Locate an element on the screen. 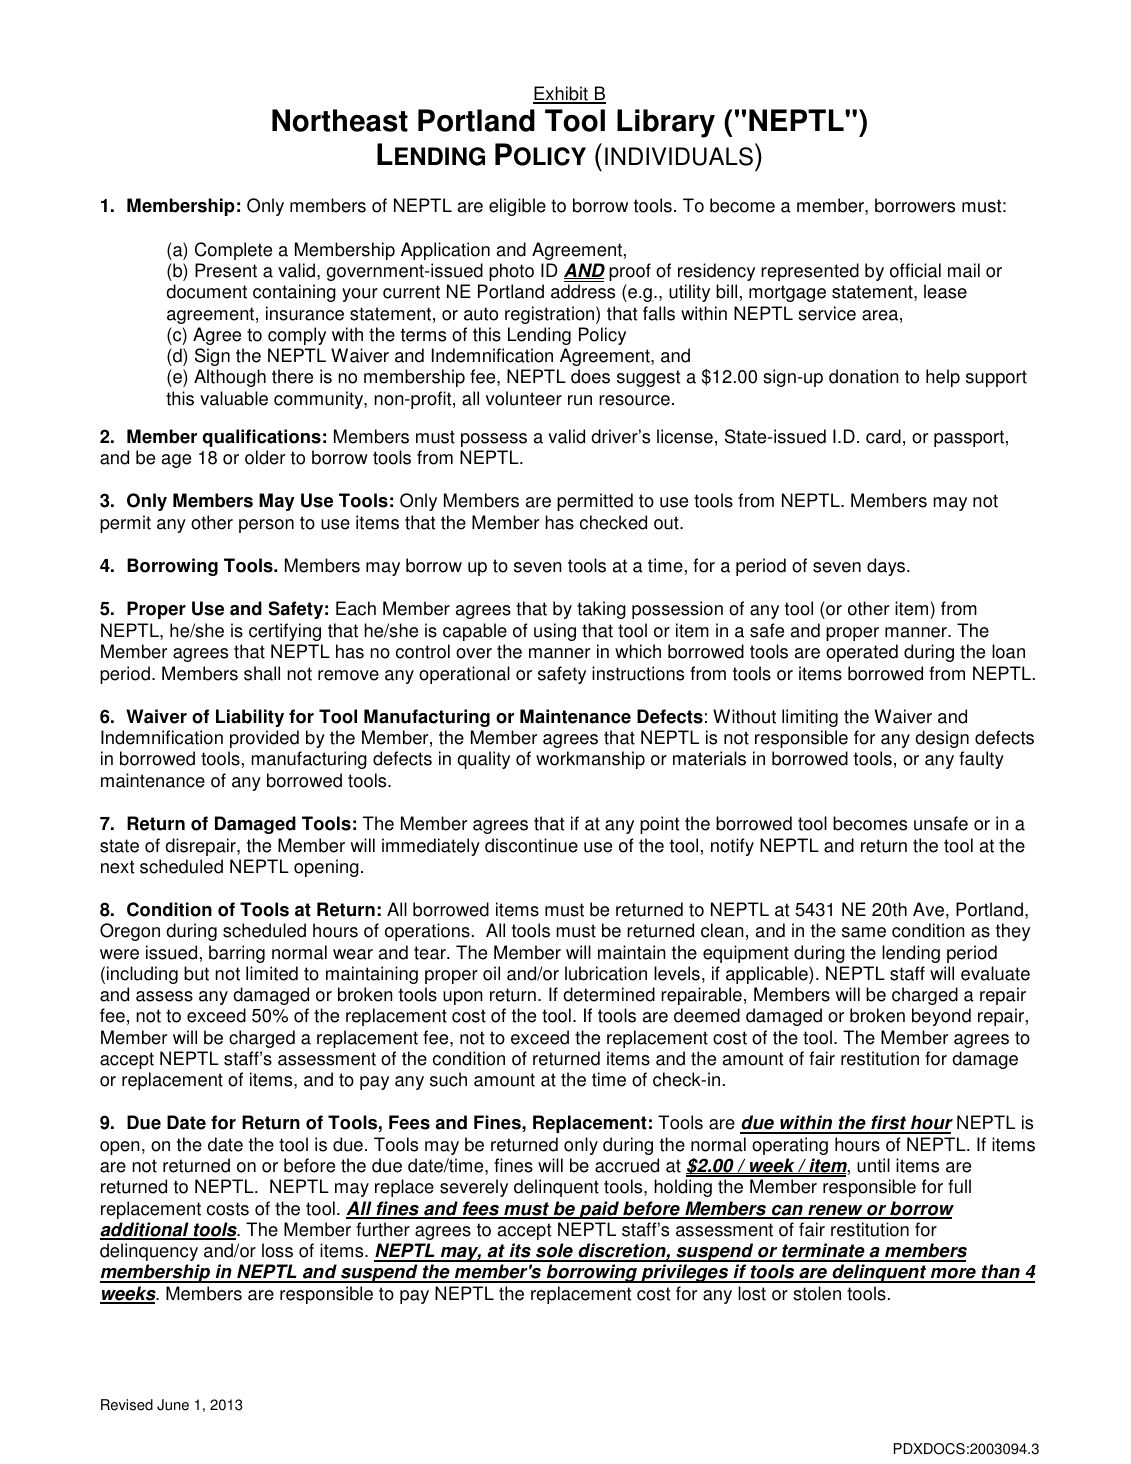 The image size is (1131, 1464). provided is located at coordinates (264, 739).
